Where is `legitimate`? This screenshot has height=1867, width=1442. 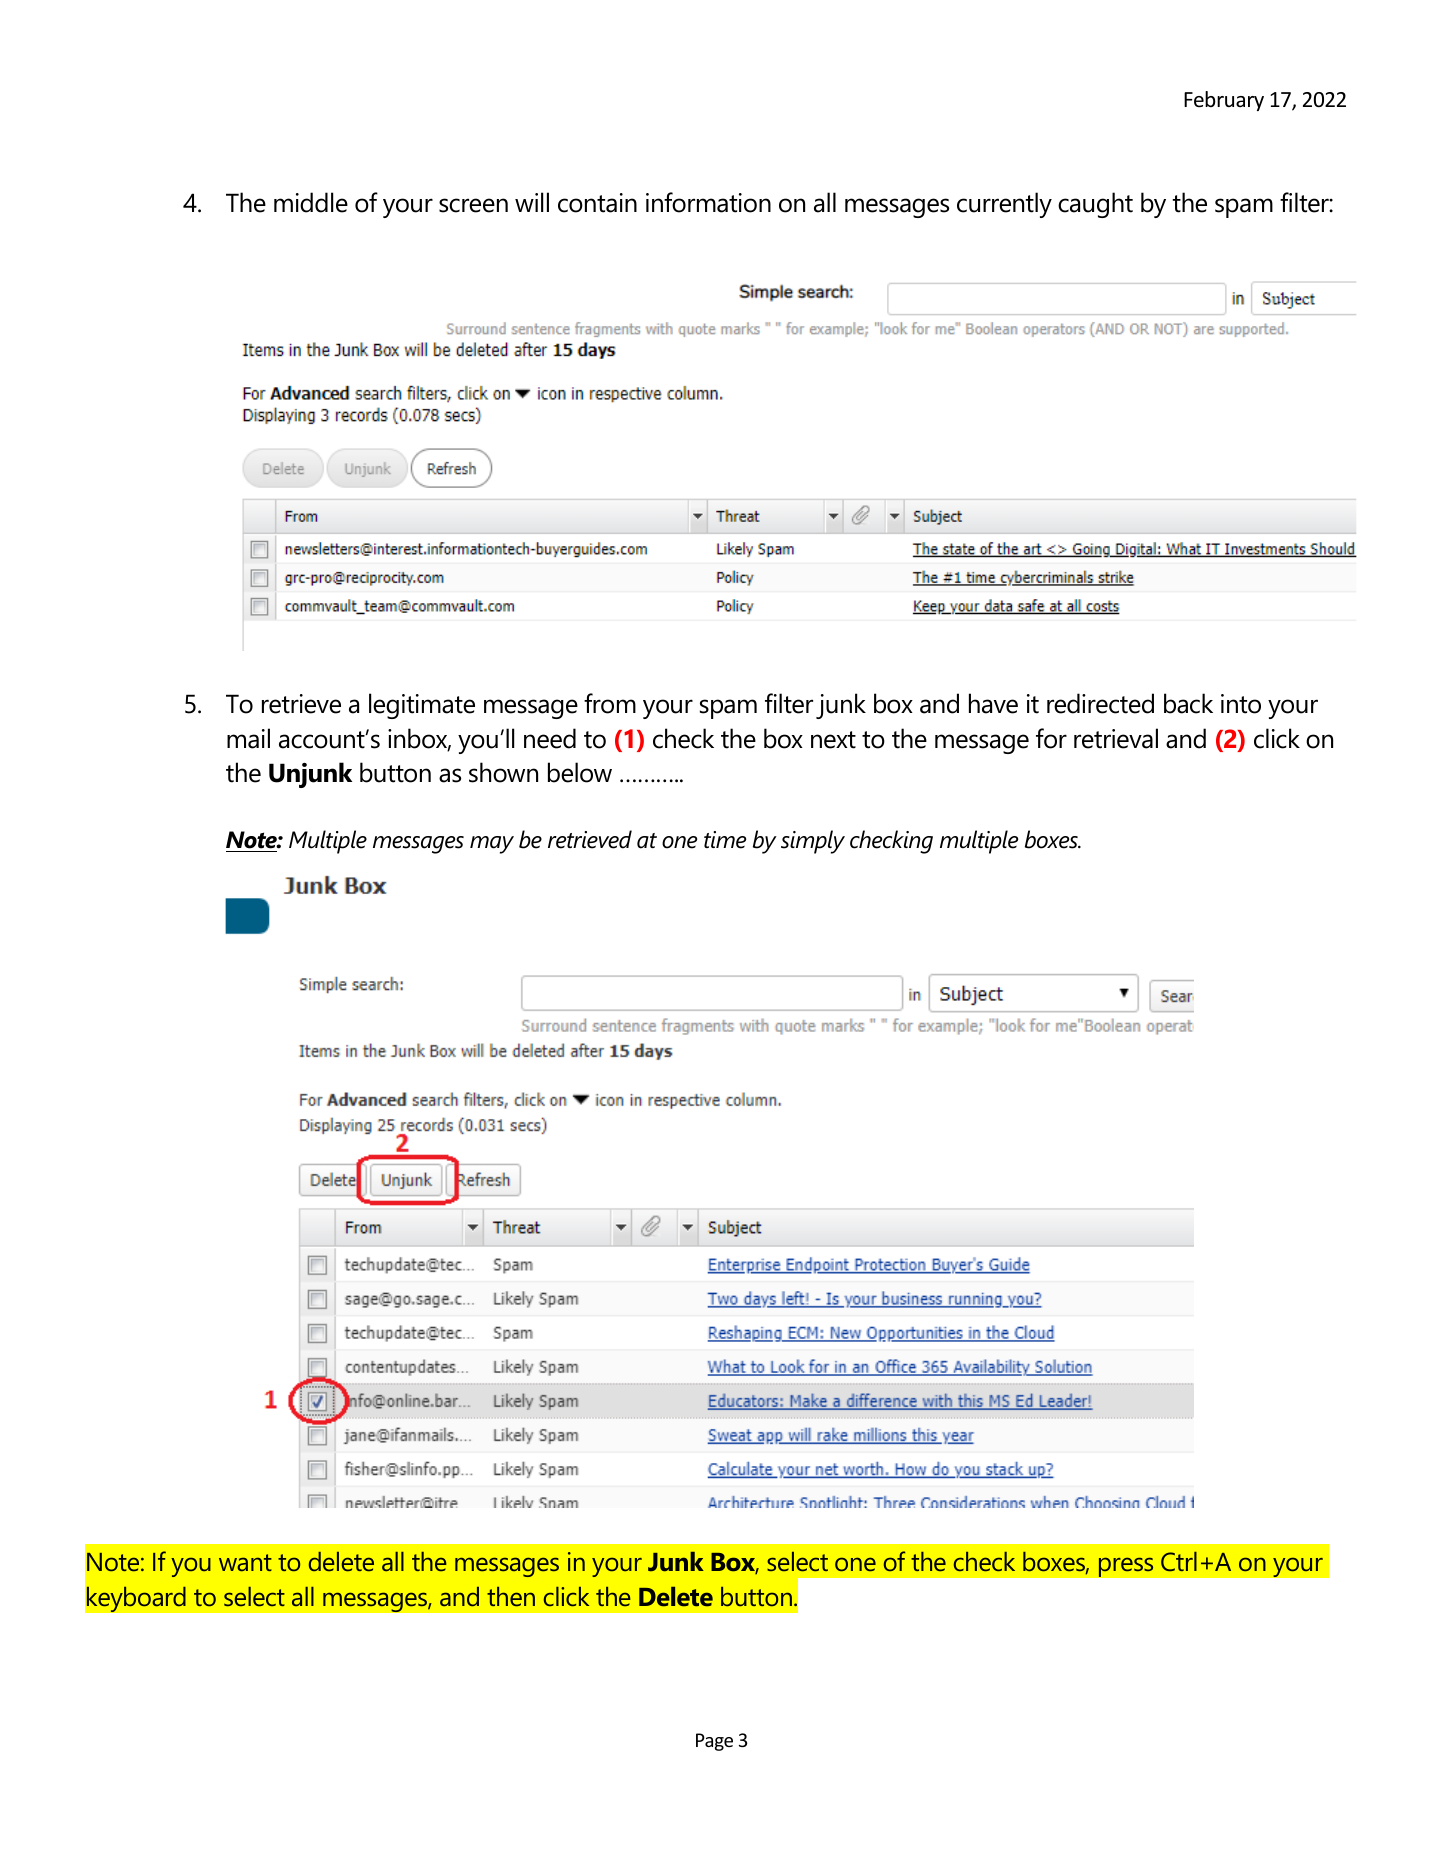
legitimate is located at coordinates (422, 706).
